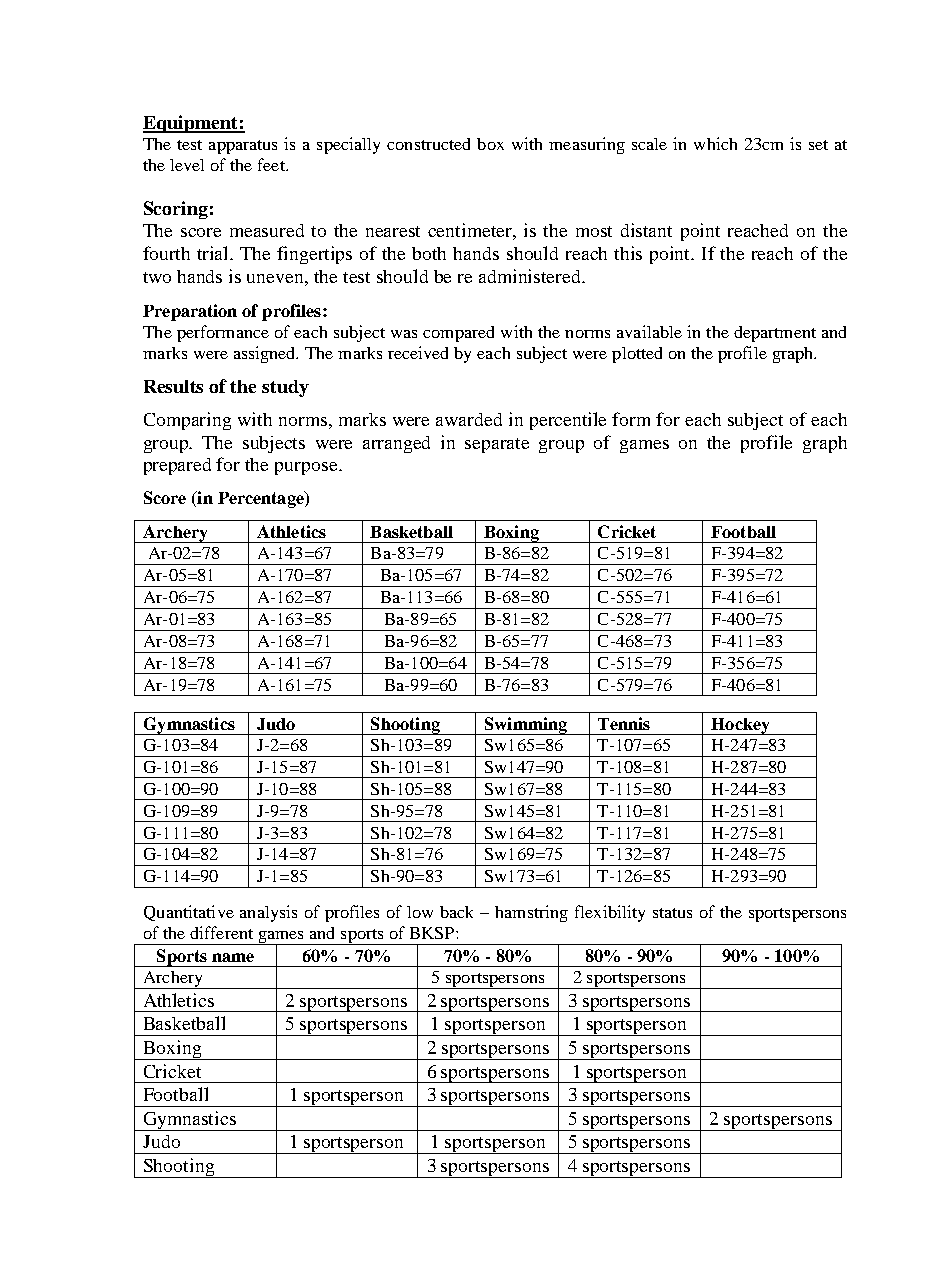 The height and width of the screenshot is (1288, 936). Describe the element at coordinates (775, 334) in the screenshot. I see `department` at that location.
